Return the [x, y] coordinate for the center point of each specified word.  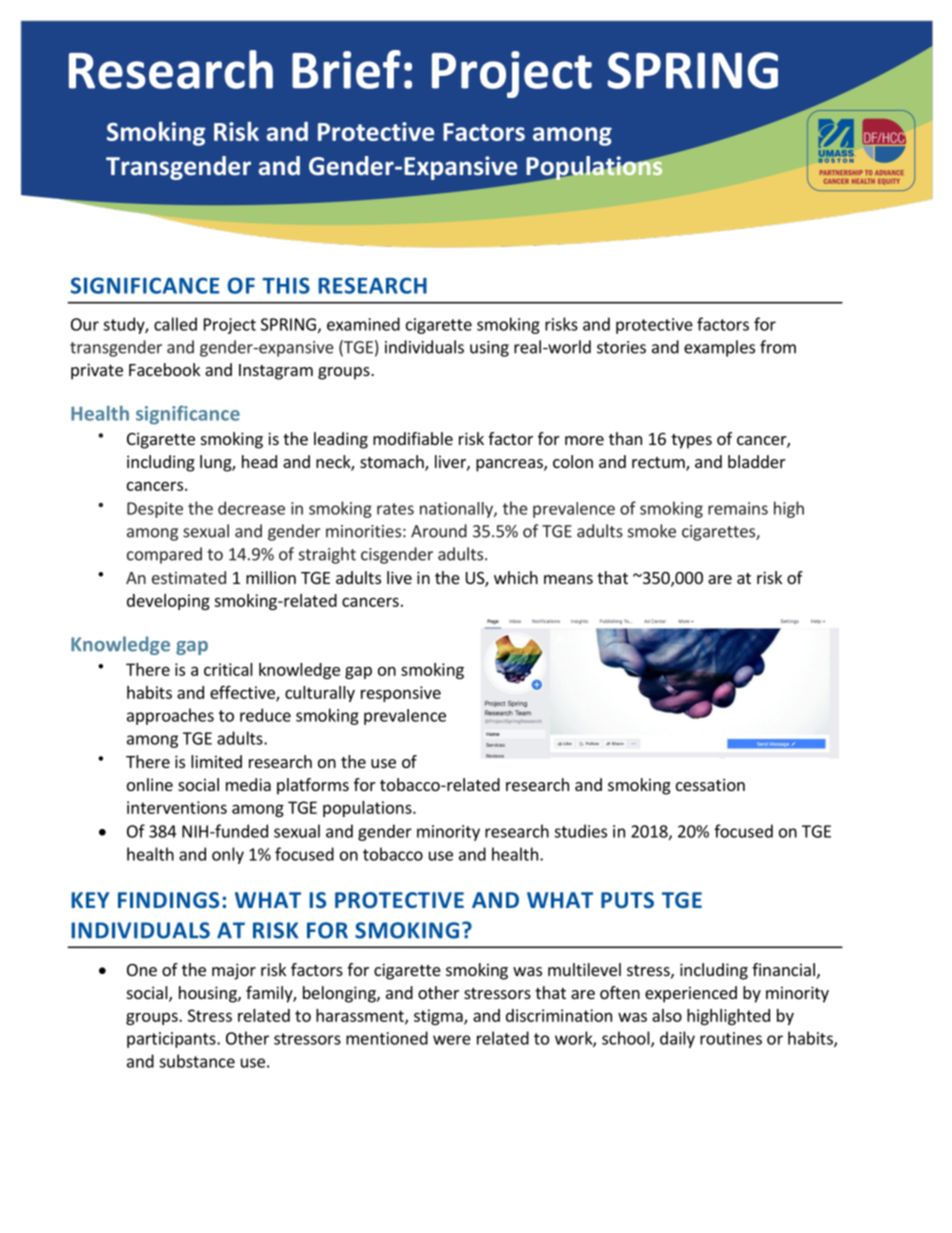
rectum [659, 464]
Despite [155, 510]
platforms [313, 786]
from [778, 347]
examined [363, 324]
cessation [710, 784]
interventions [177, 807]
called [175, 324]
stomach [393, 463]
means [568, 579]
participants [172, 1040]
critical [228, 669]
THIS [286, 285]
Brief [346, 69]
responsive [401, 694]
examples [719, 348]
